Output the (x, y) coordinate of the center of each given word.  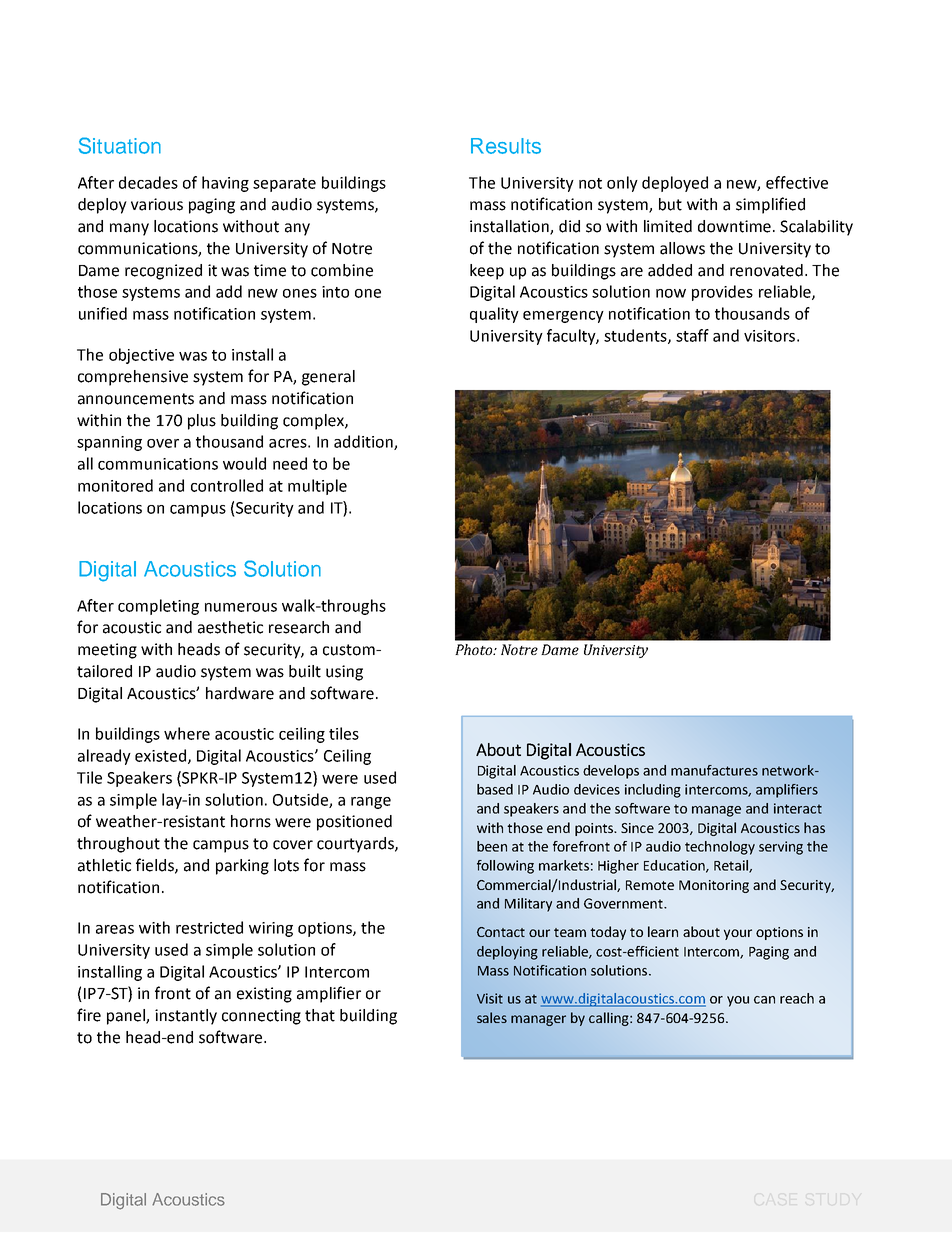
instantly (186, 1017)
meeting (107, 651)
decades (148, 182)
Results (506, 146)
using (344, 673)
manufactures (714, 770)
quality (494, 315)
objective (141, 356)
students (636, 336)
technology (720, 848)
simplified (770, 205)
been (492, 846)
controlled (227, 485)
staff (692, 335)
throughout (118, 845)
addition (364, 442)
